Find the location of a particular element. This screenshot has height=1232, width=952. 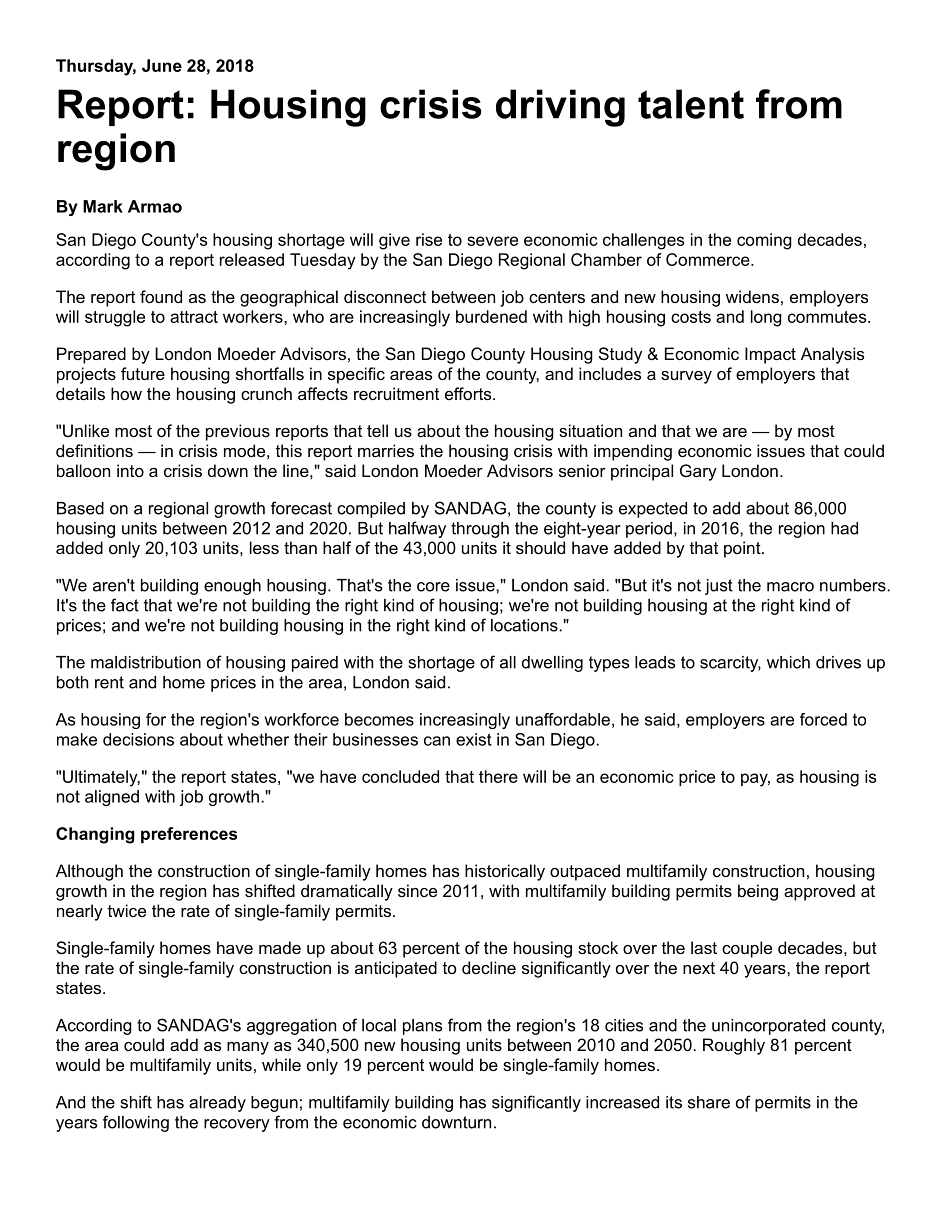

burdened is located at coordinates (491, 316).
